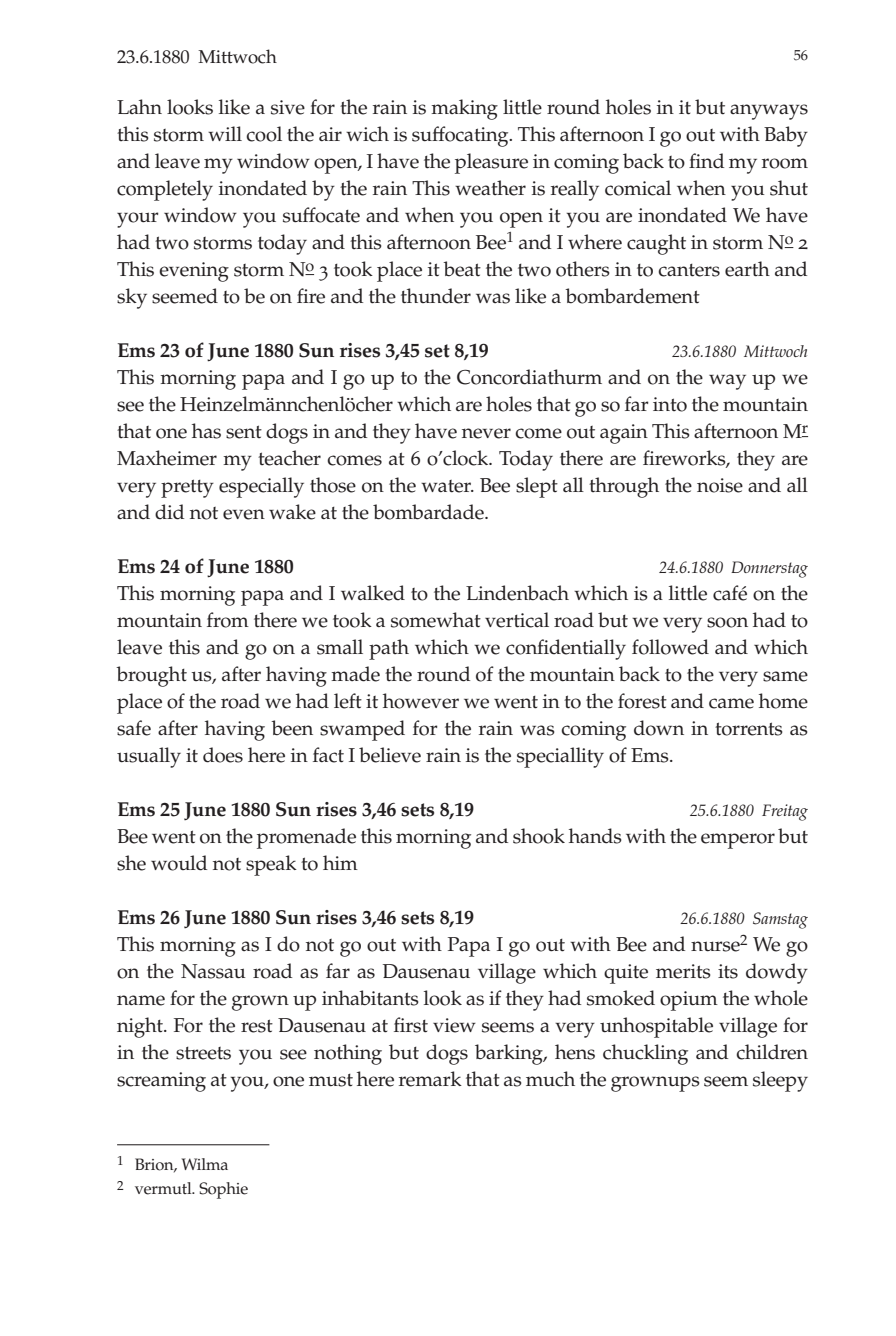 The image size is (896, 1336). What do you see at coordinates (179, 863) in the page?
I see `would` at bounding box center [179, 863].
